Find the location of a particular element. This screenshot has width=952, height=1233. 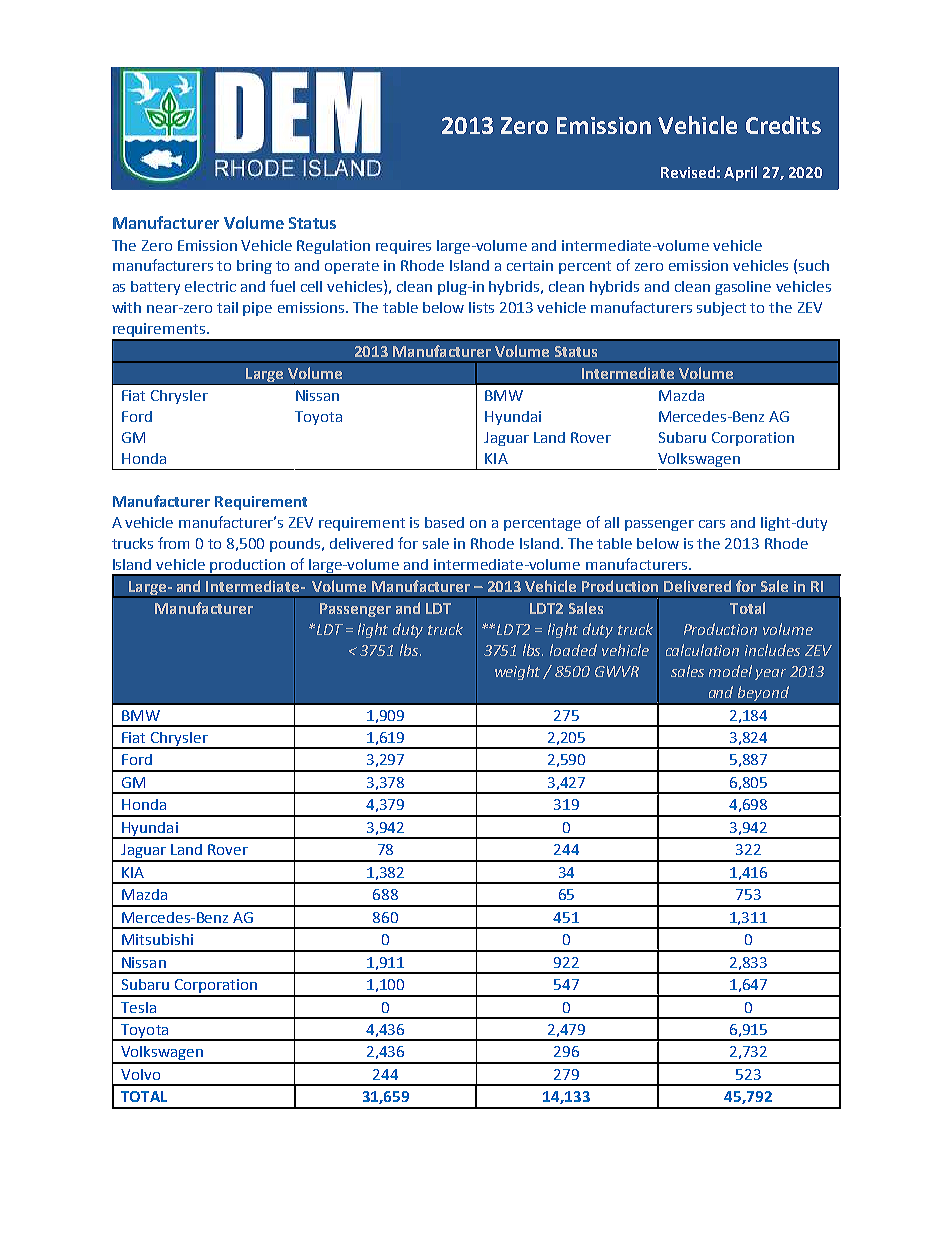

based is located at coordinates (444, 522).
